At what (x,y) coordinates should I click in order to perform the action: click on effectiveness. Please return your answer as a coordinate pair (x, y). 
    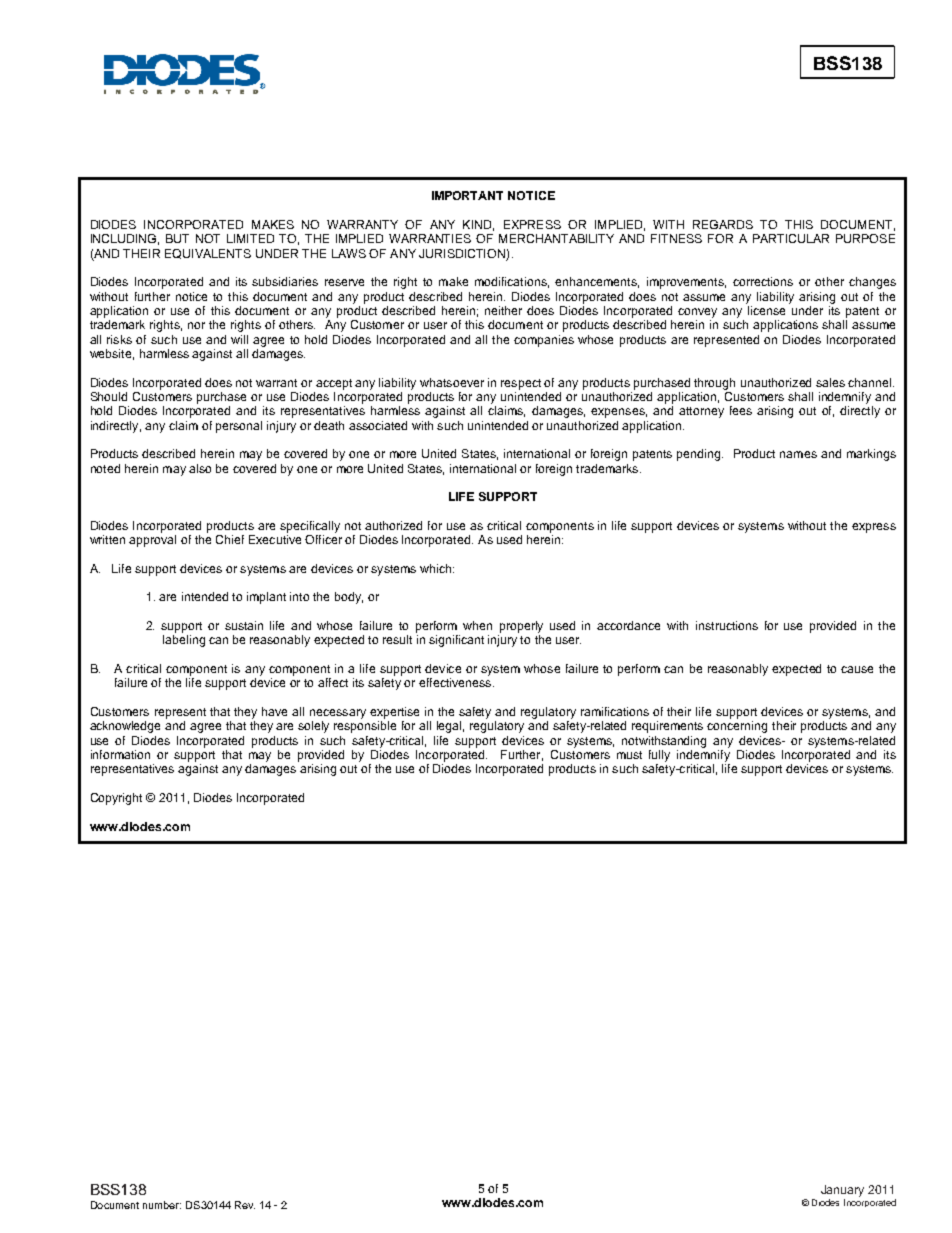
    Looking at the image, I should click on (456, 682).
